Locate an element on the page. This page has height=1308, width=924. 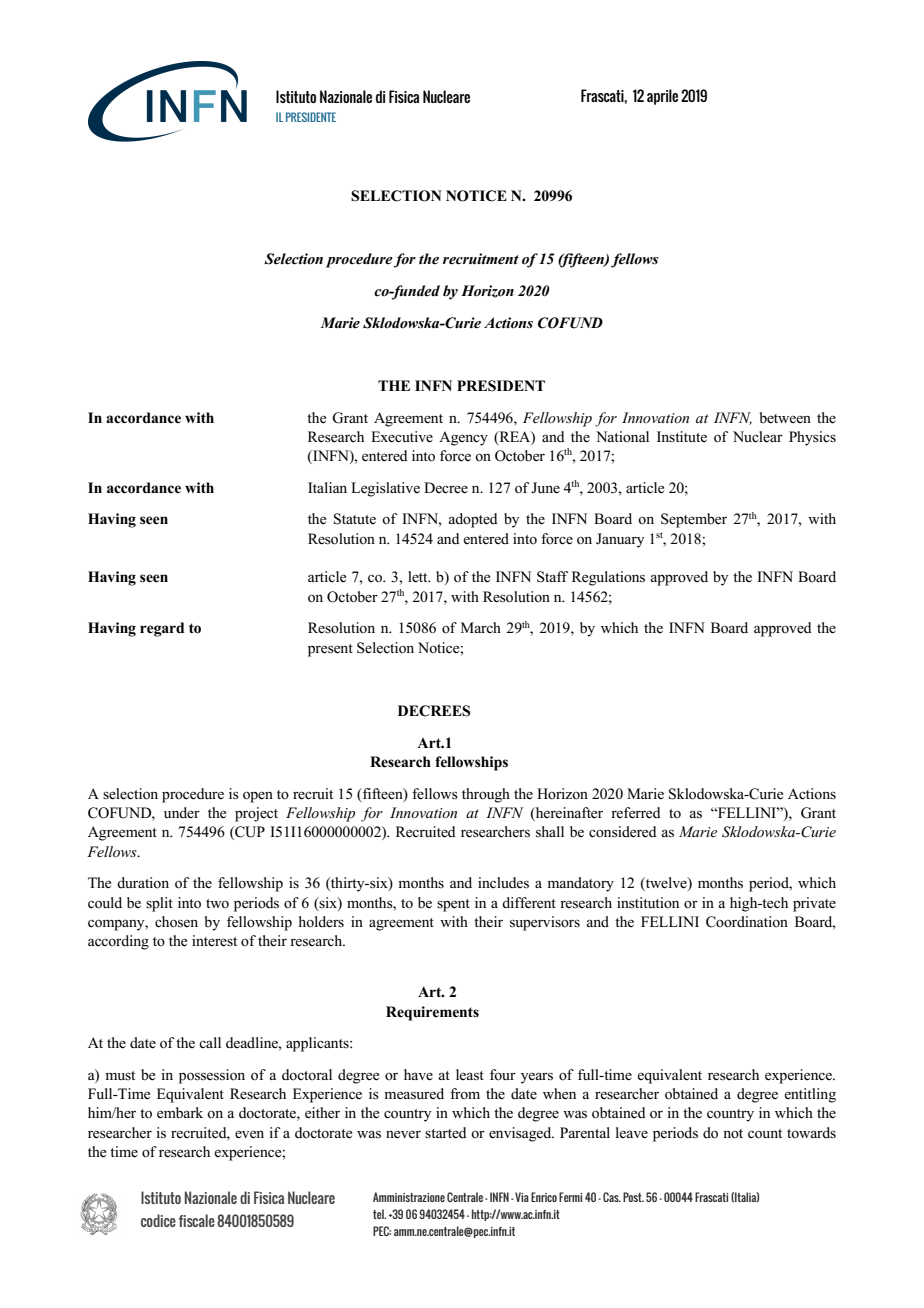
regard is located at coordinates (162, 629).
